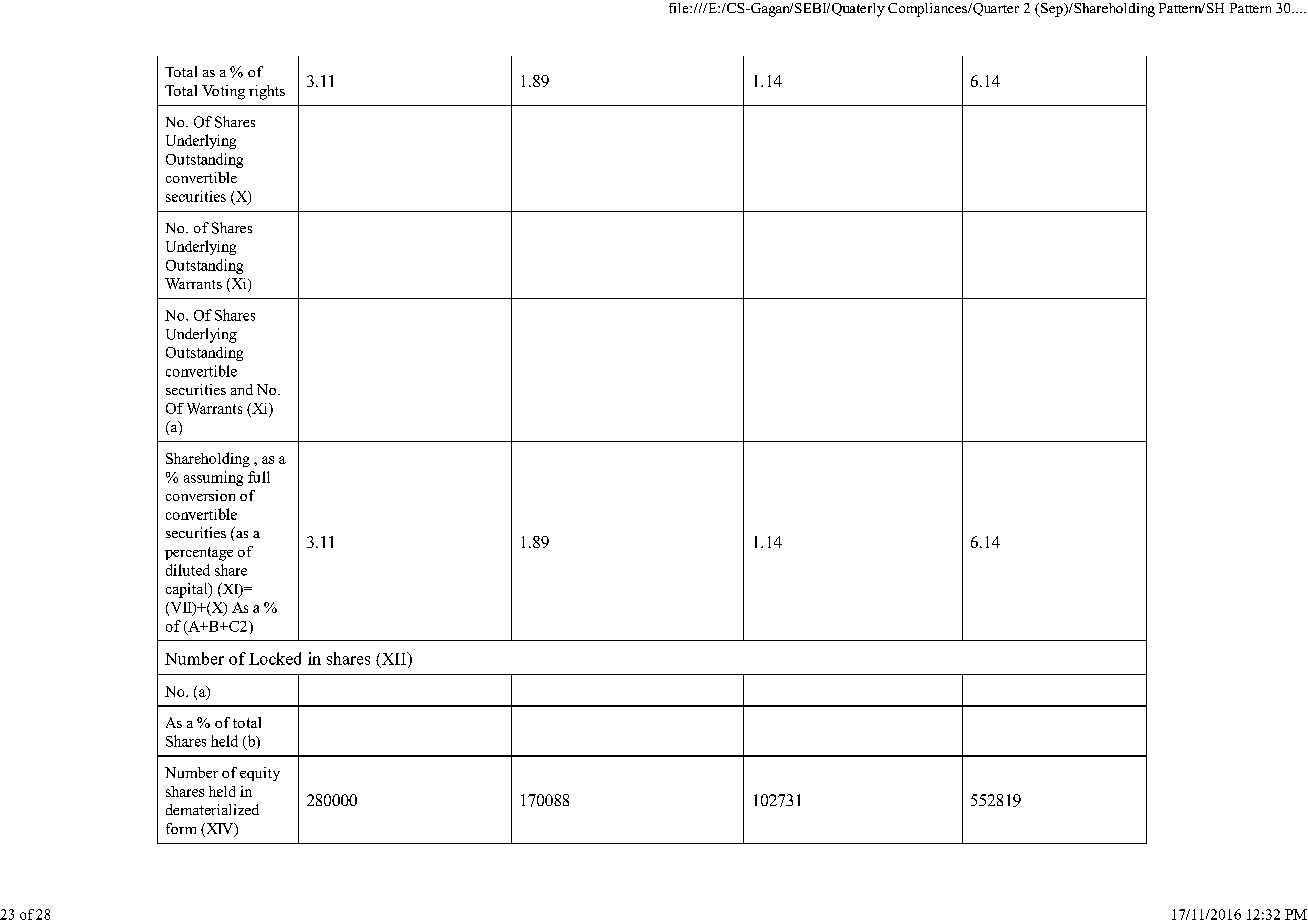  I want to click on dematerialized, so click(212, 809).
